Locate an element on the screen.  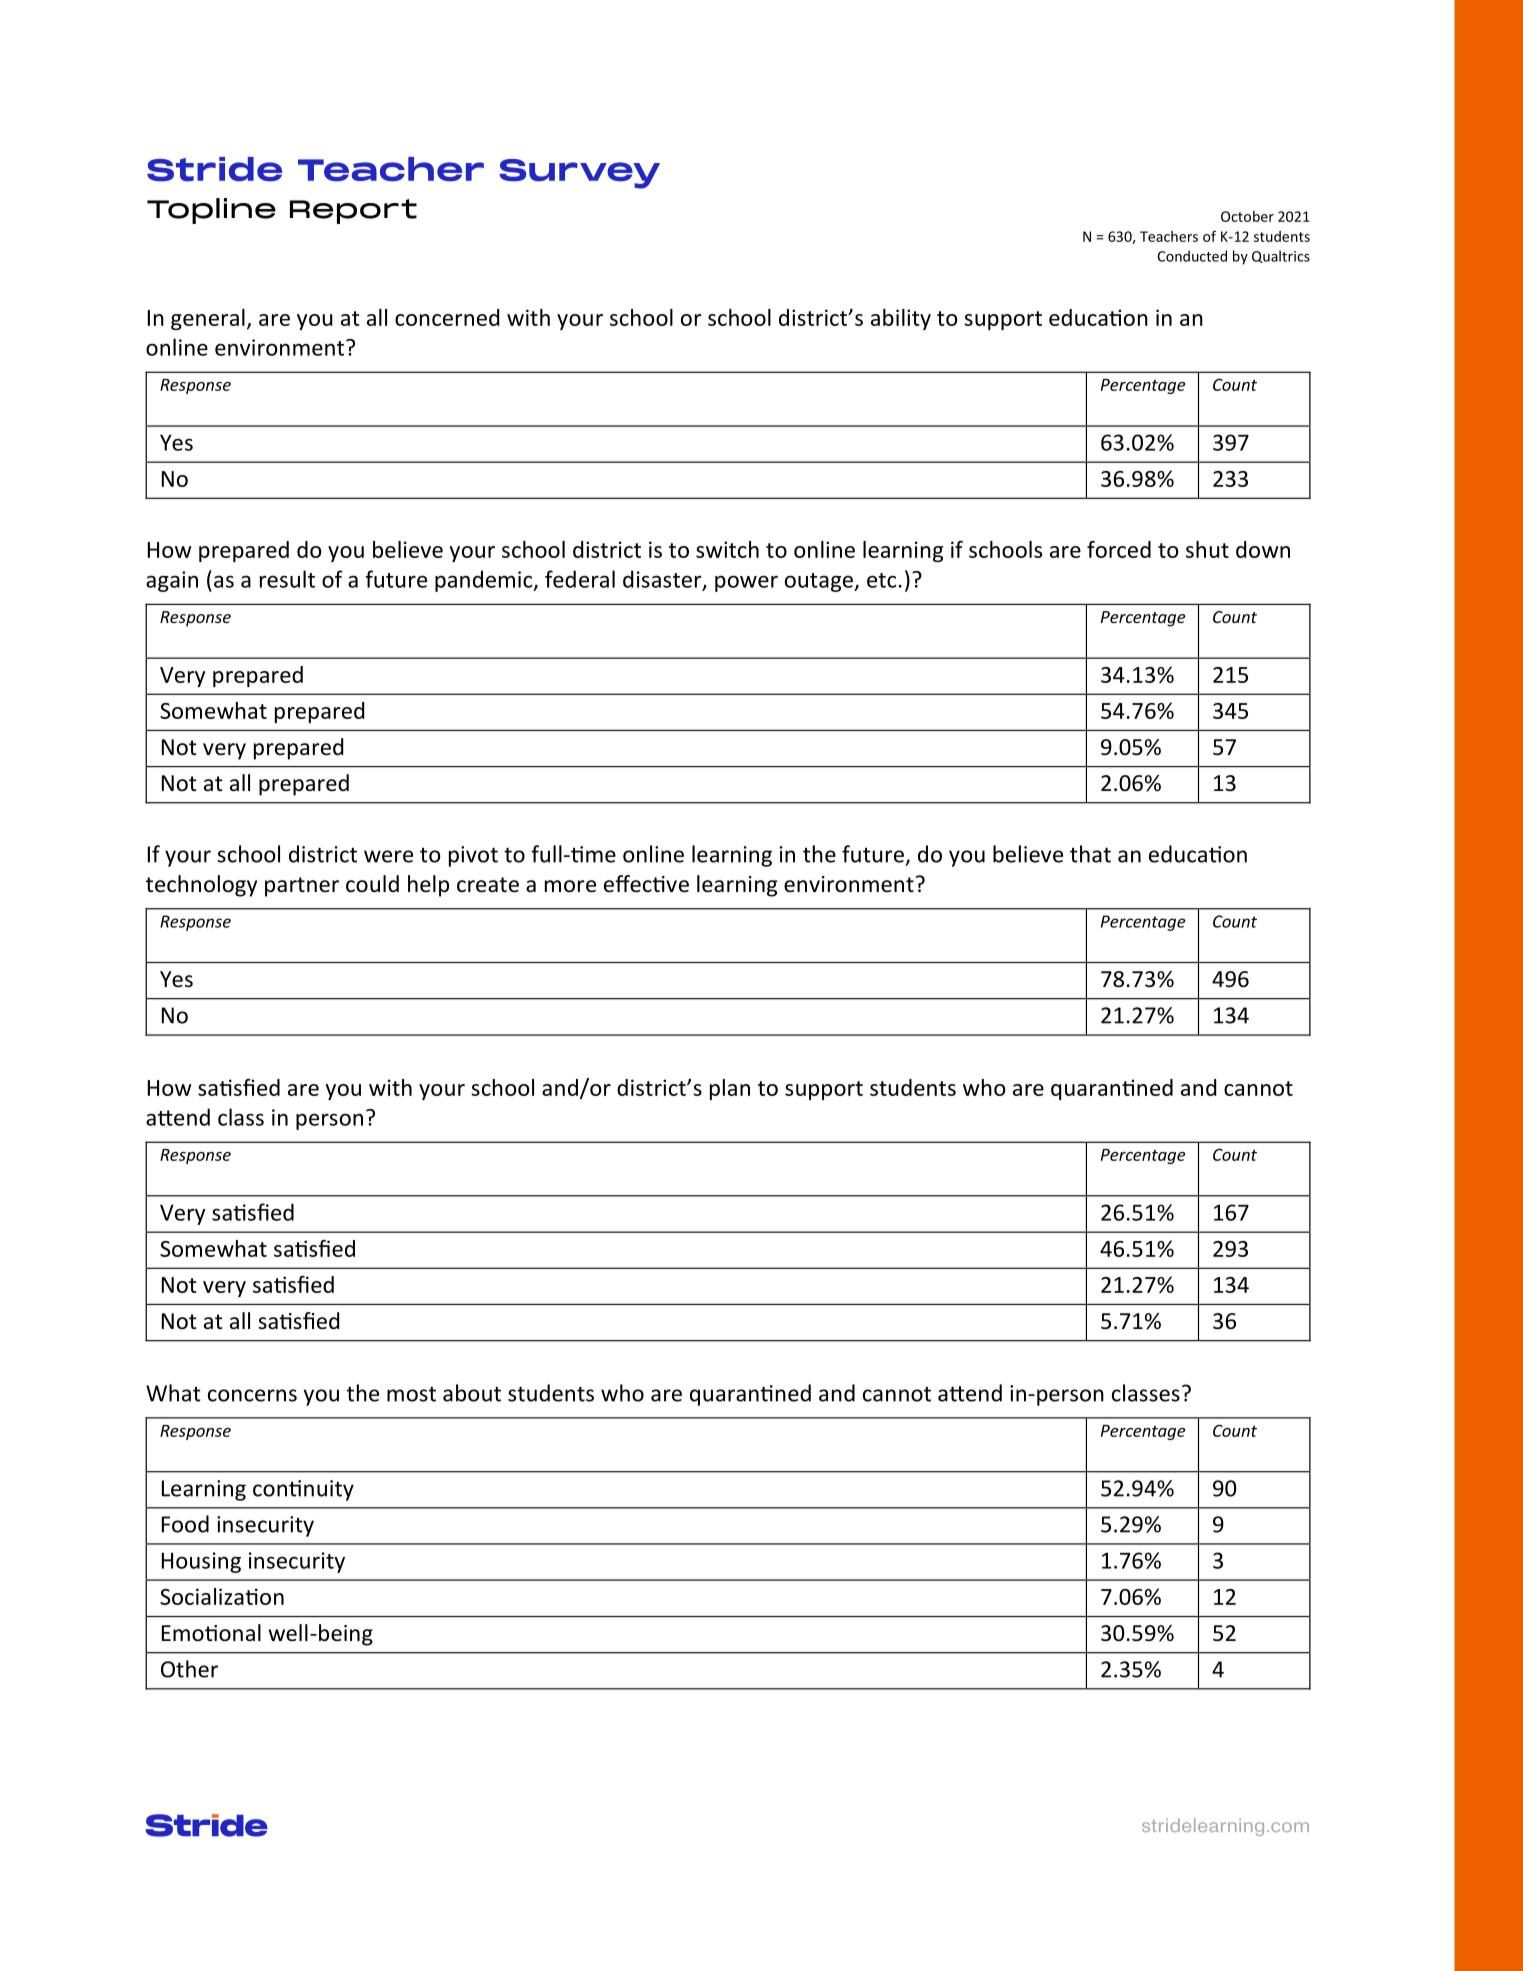
partner is located at coordinates (302, 887).
